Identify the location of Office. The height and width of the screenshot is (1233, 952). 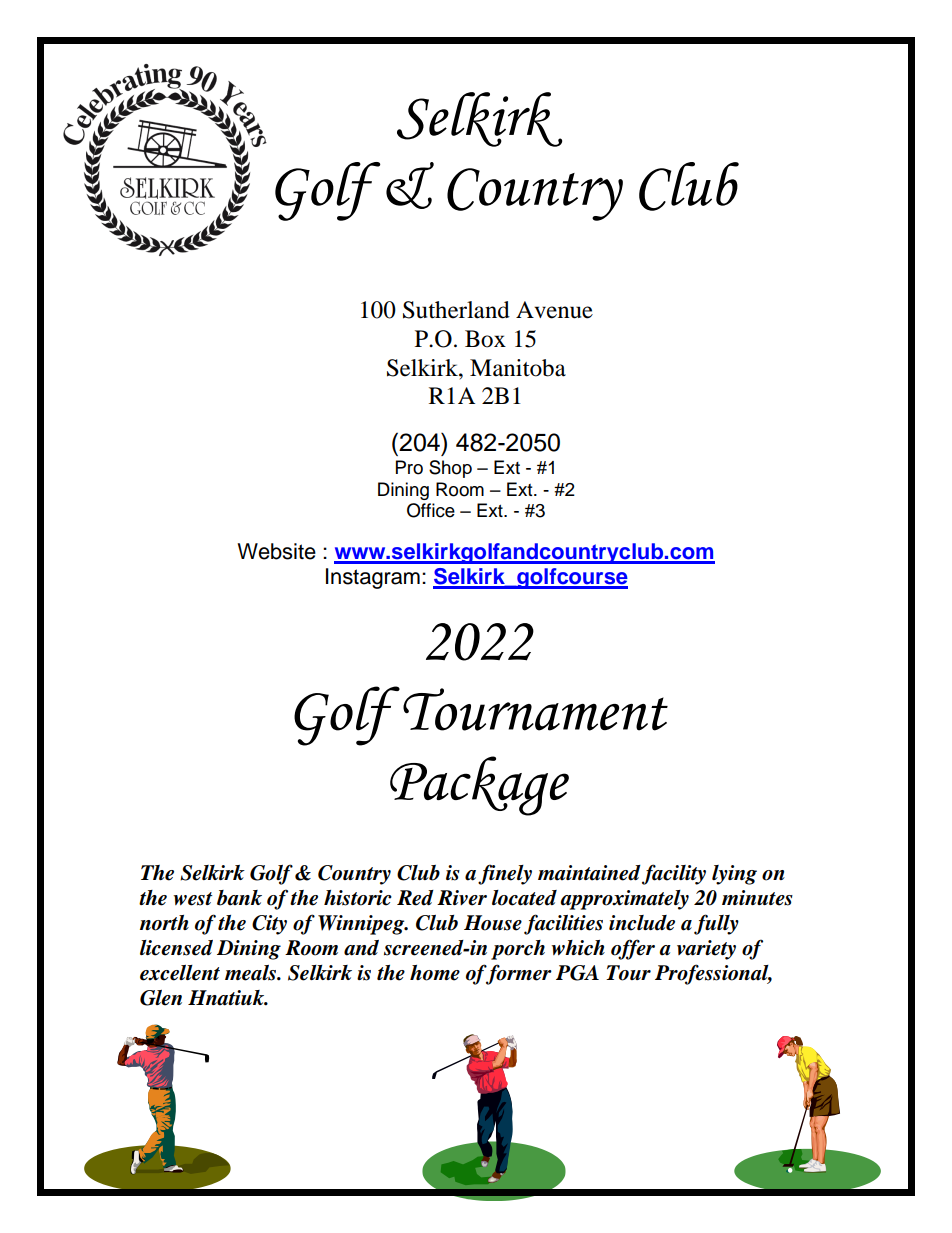
(431, 510).
